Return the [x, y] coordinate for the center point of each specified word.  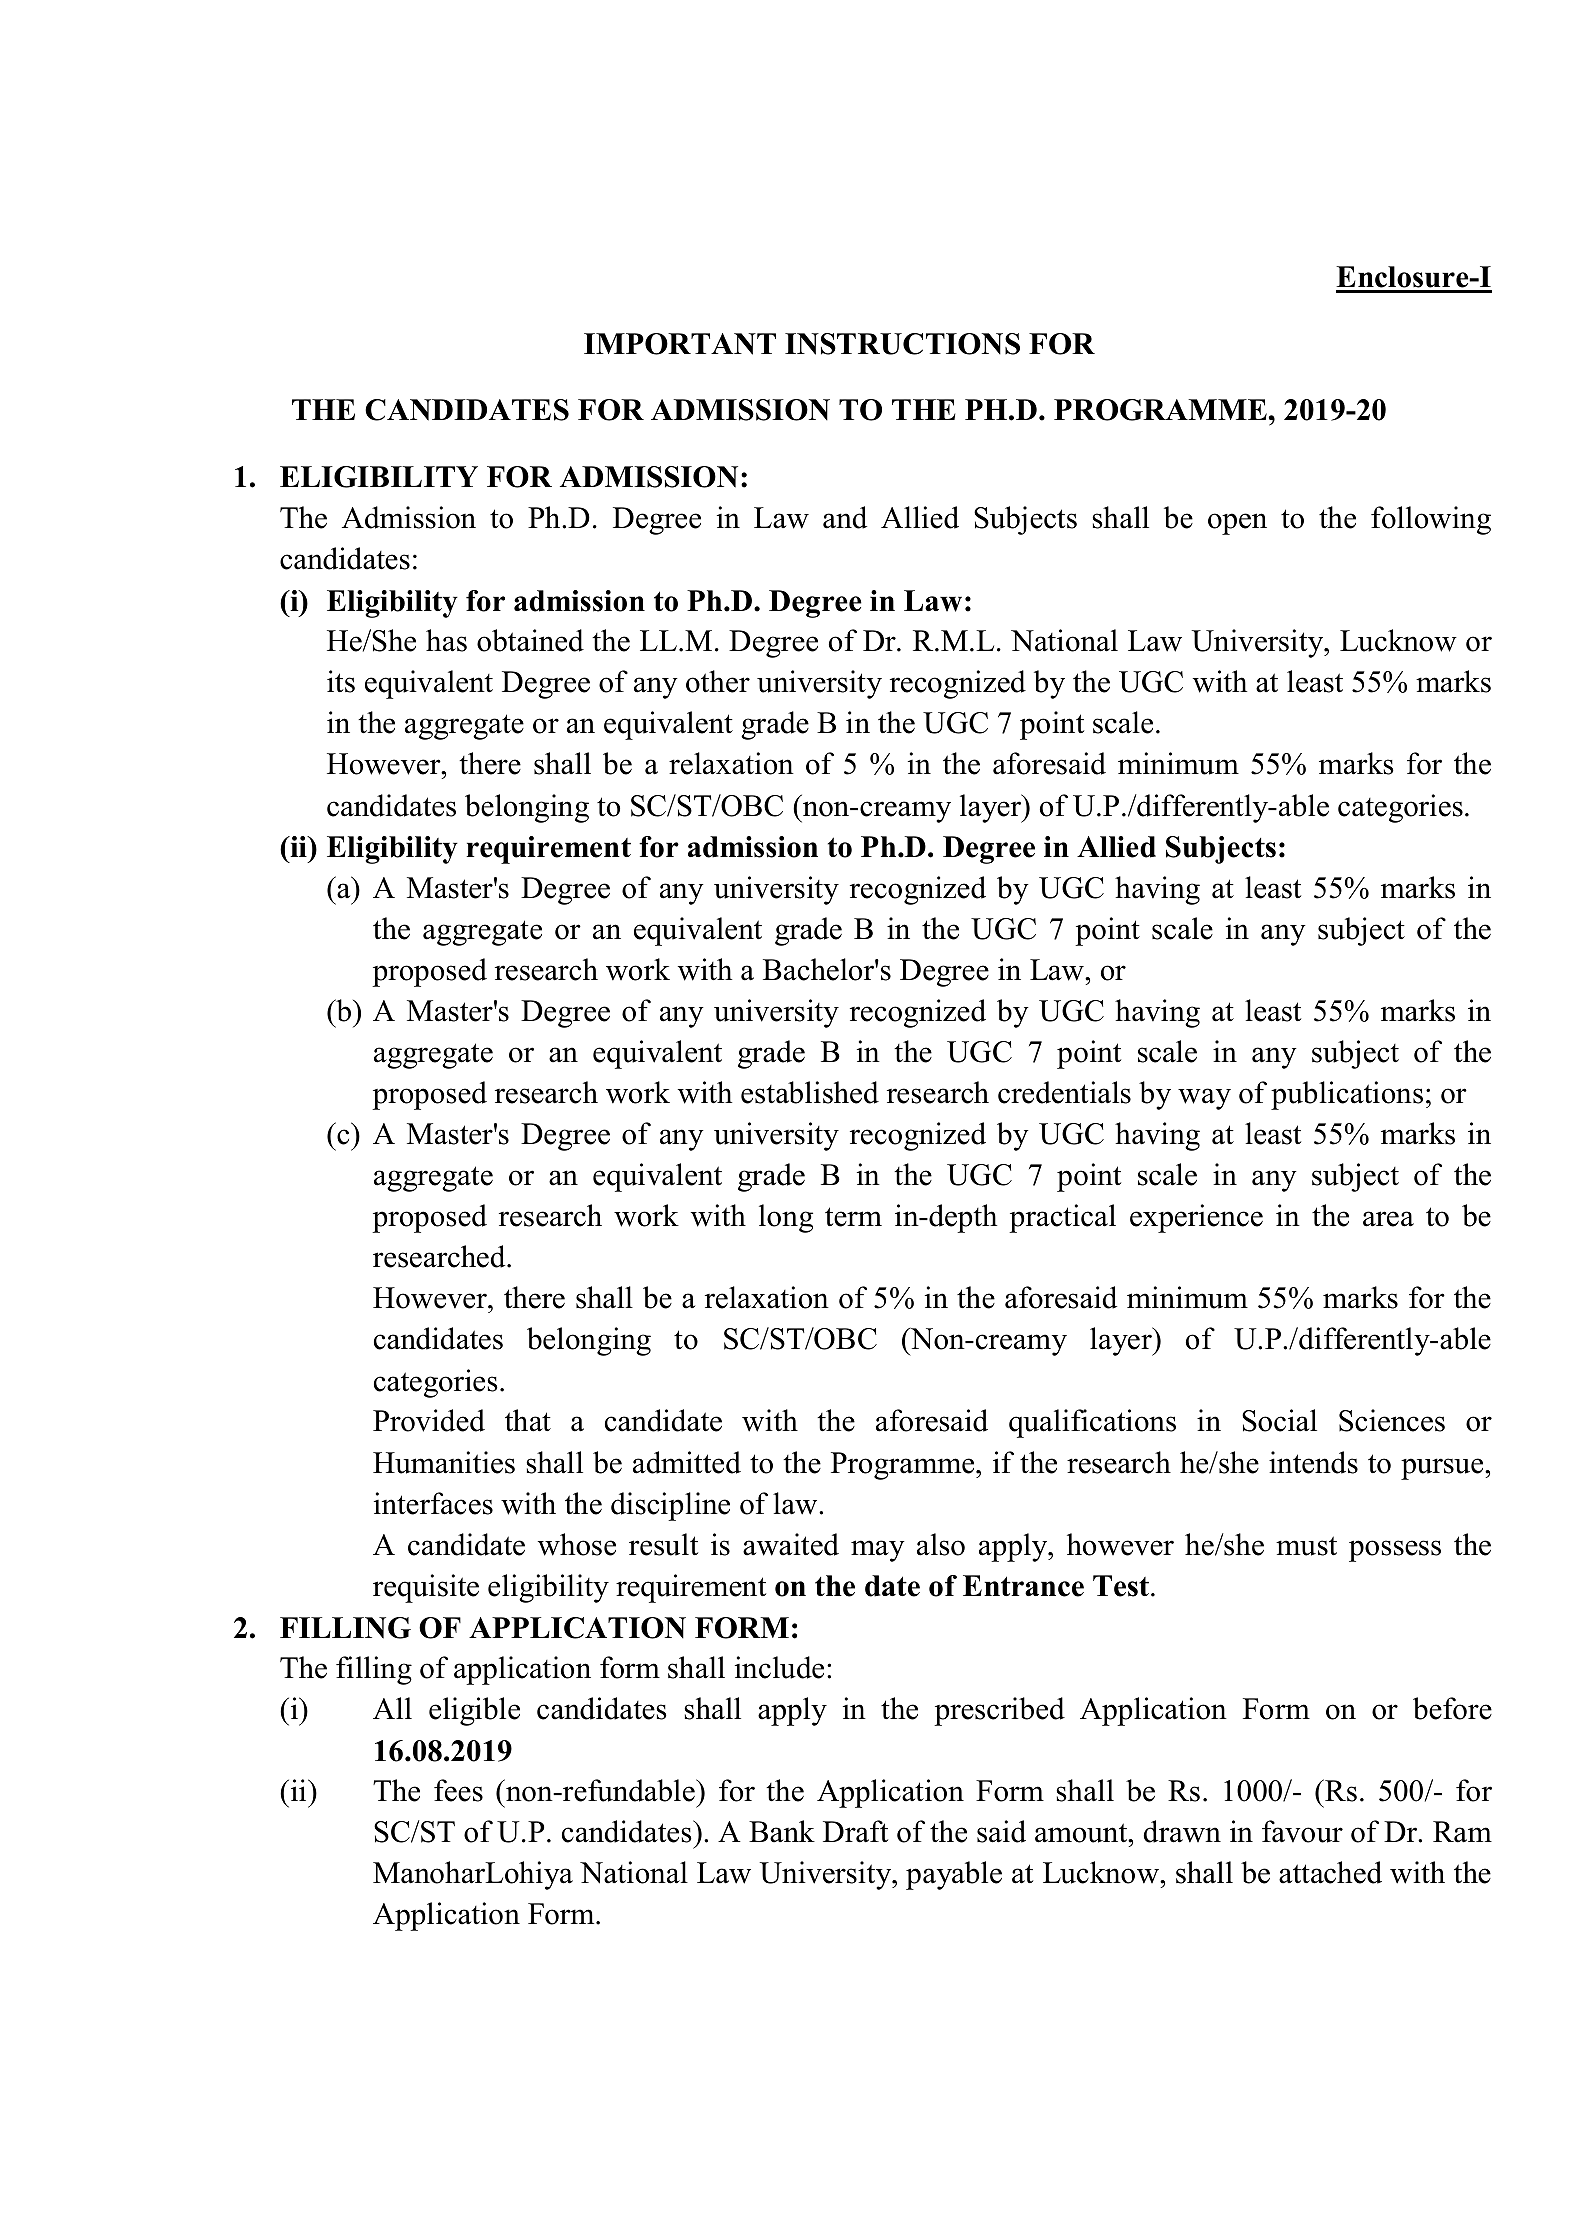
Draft [855, 1831]
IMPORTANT [680, 344]
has [446, 640]
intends [1313, 1462]
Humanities [444, 1462]
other [718, 681]
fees [458, 1790]
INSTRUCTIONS [902, 344]
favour [1302, 1831]
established [810, 1092]
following [1431, 520]
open [1237, 524]
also [941, 1544]
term [853, 1217]
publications [1347, 1095]
